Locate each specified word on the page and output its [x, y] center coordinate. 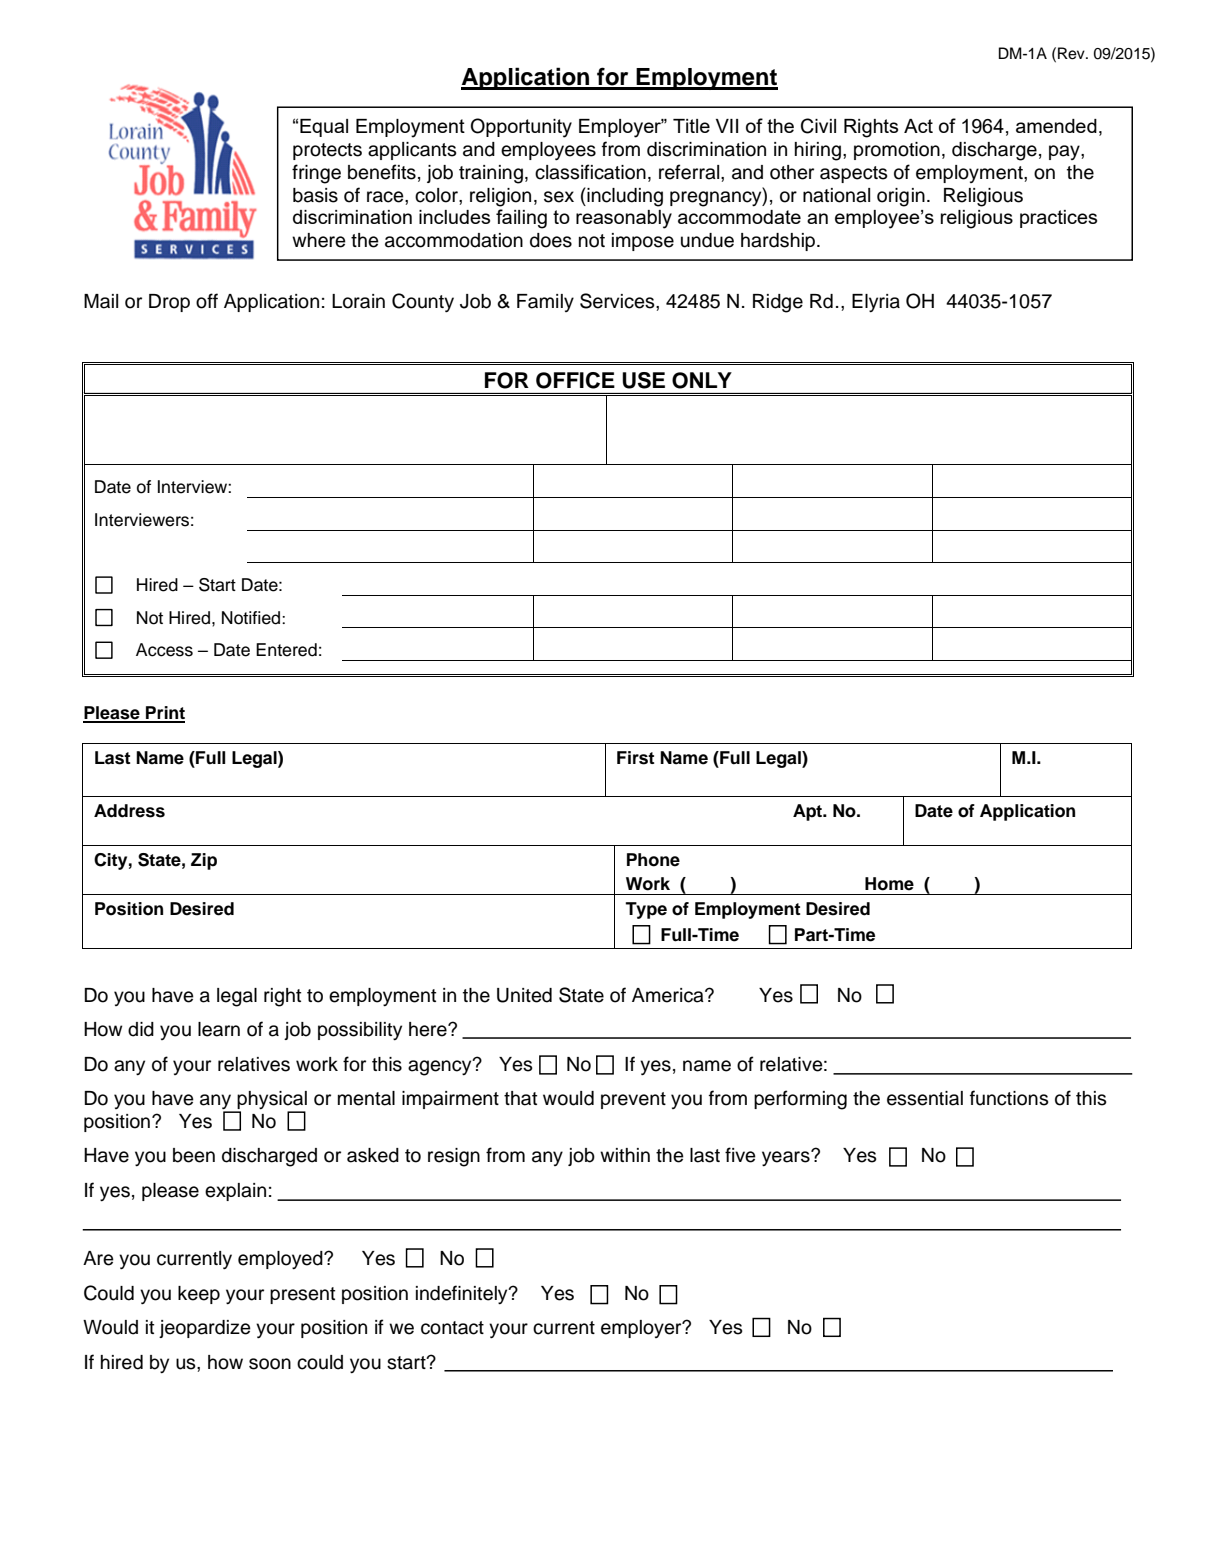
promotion [897, 151]
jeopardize [205, 1329]
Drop [169, 303]
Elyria [876, 303]
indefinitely [463, 1295]
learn [219, 1029]
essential [925, 1098]
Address [129, 811]
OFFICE [575, 380]
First [635, 758]
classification [590, 172]
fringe [316, 174]
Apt [809, 812]
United [524, 995]
